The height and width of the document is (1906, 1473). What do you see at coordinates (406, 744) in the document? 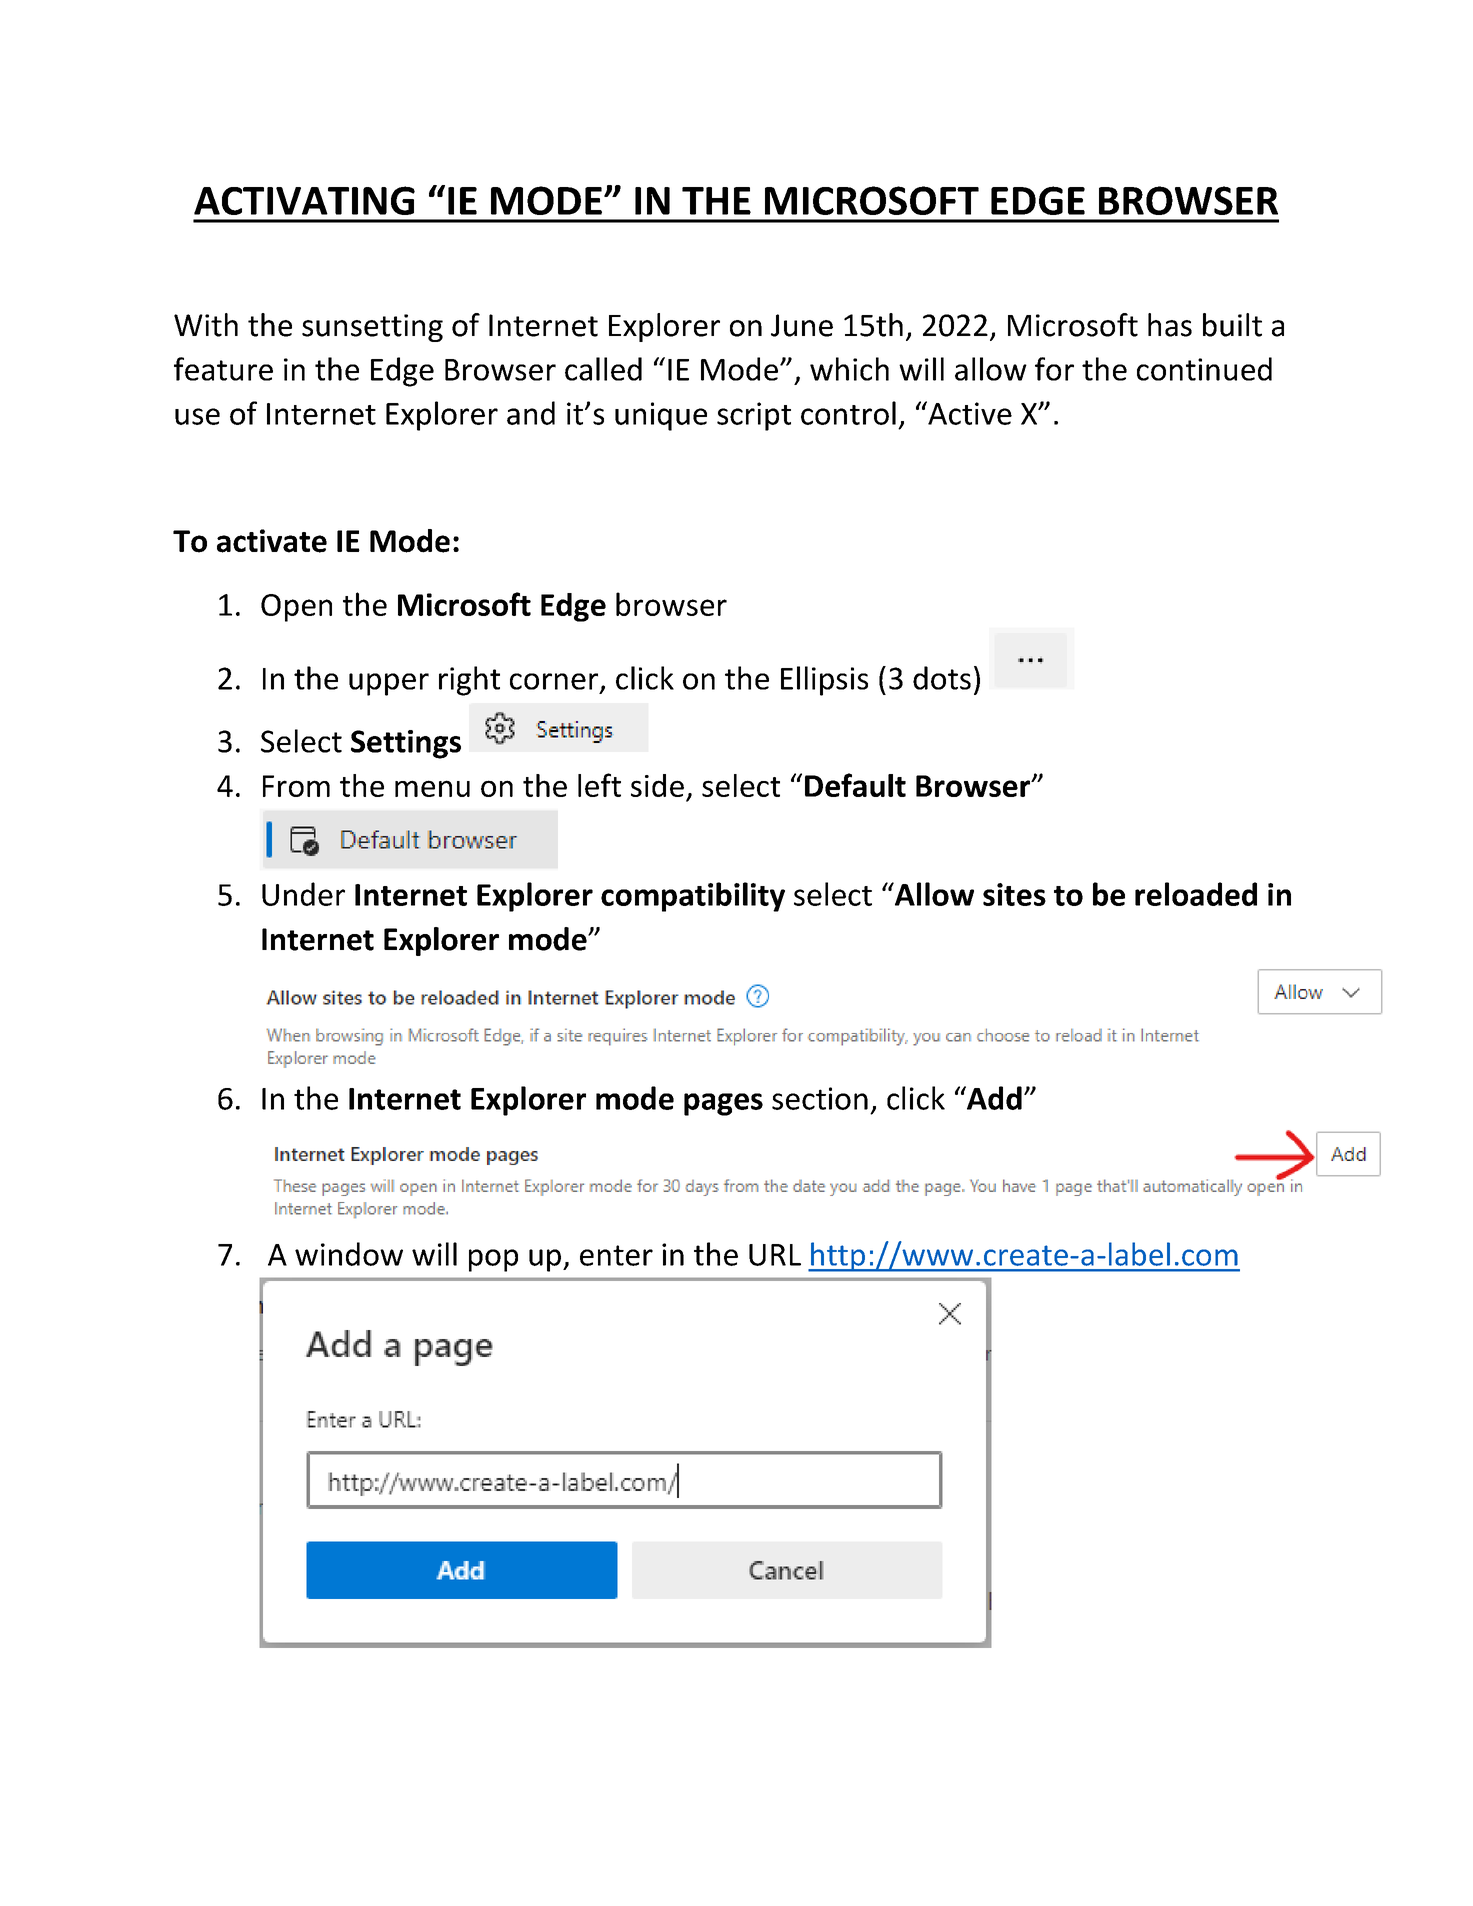
I see `Settings` at bounding box center [406, 744].
